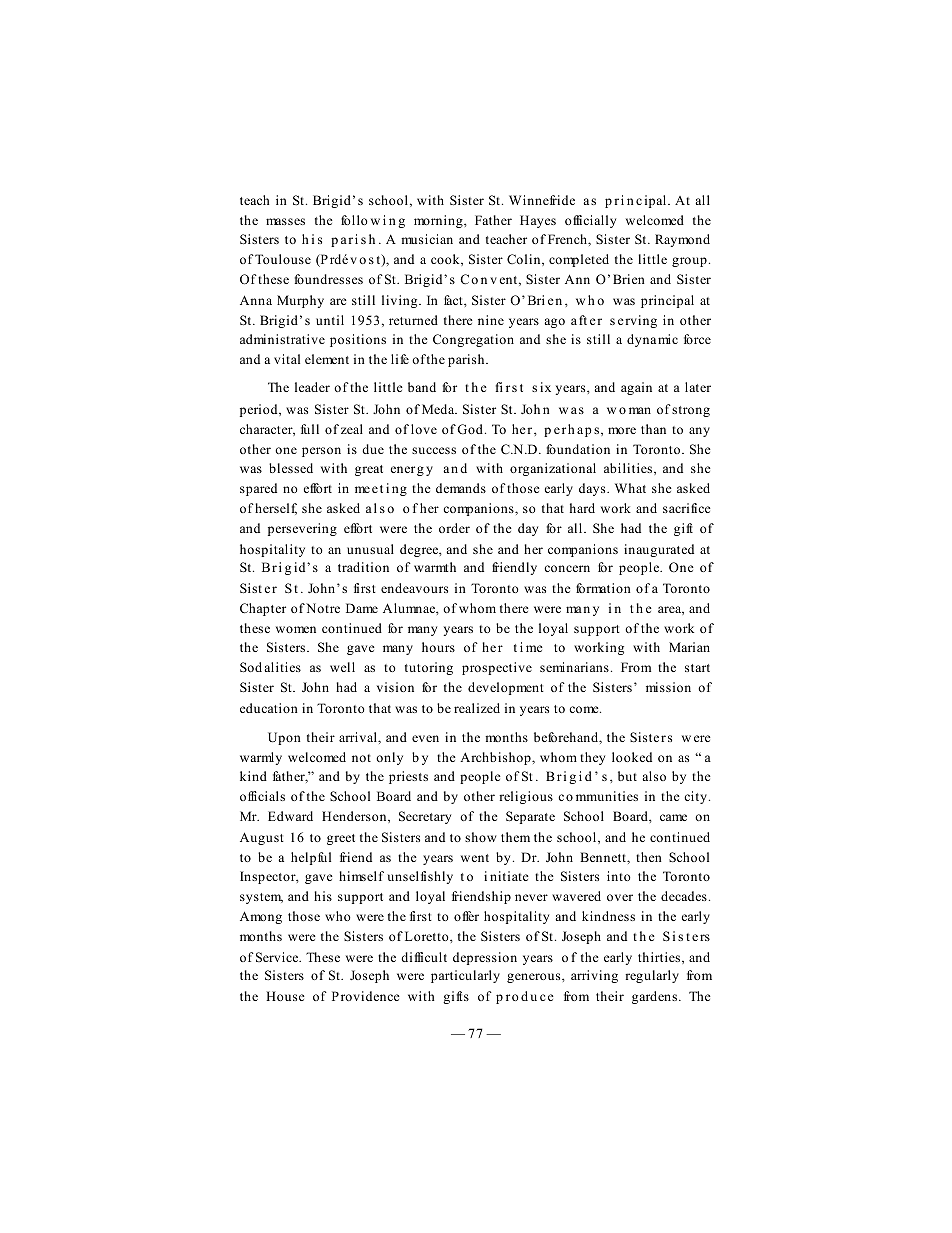  Describe the element at coordinates (682, 240) in the document. I see `Raymond` at that location.
